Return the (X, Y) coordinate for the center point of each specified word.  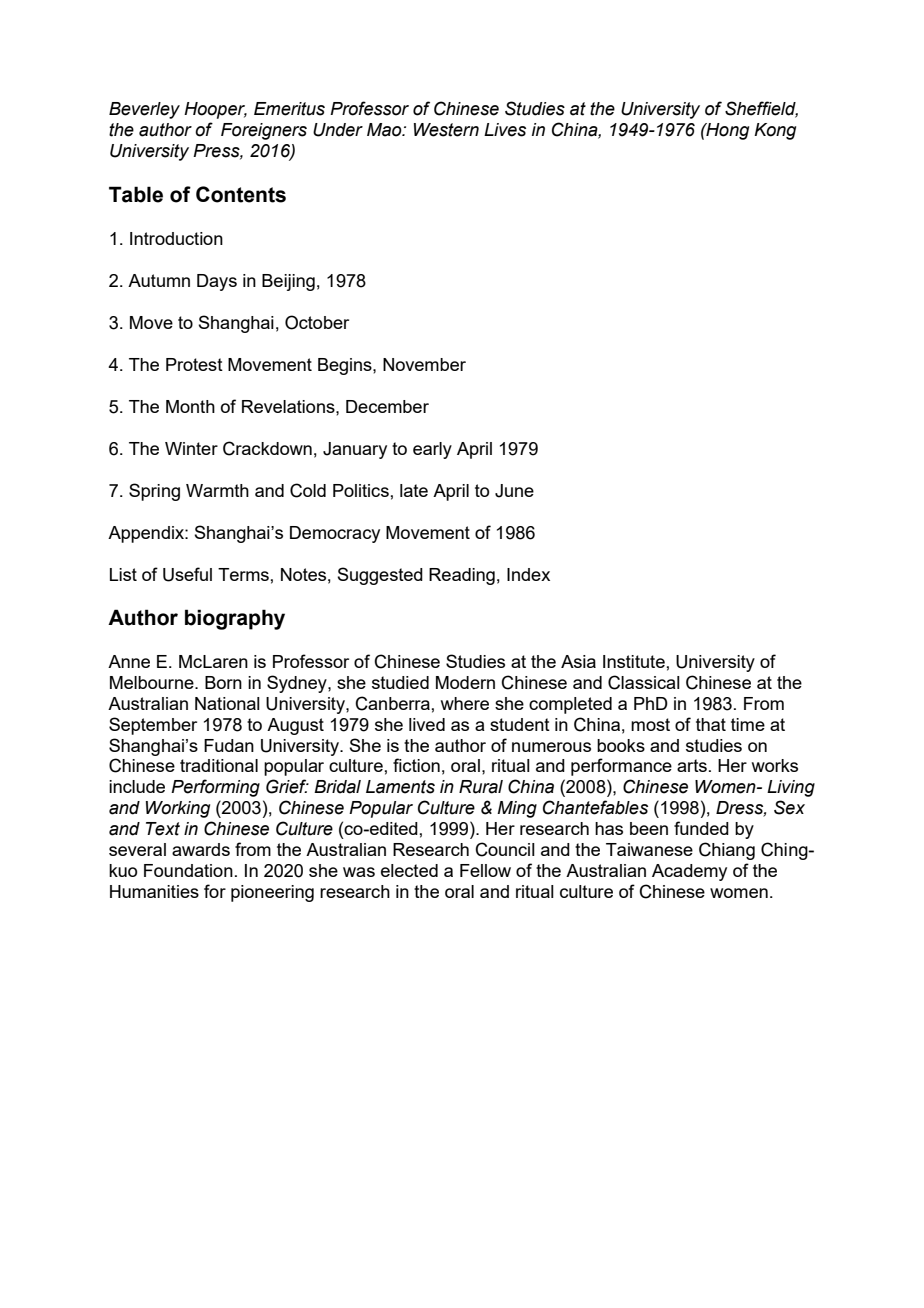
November (424, 364)
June (514, 491)
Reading (462, 576)
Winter (191, 448)
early (432, 450)
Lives (505, 130)
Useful (187, 574)
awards (201, 849)
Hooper (215, 110)
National (227, 703)
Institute (634, 661)
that (711, 724)
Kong (775, 131)
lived (427, 724)
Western (446, 130)
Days (217, 282)
